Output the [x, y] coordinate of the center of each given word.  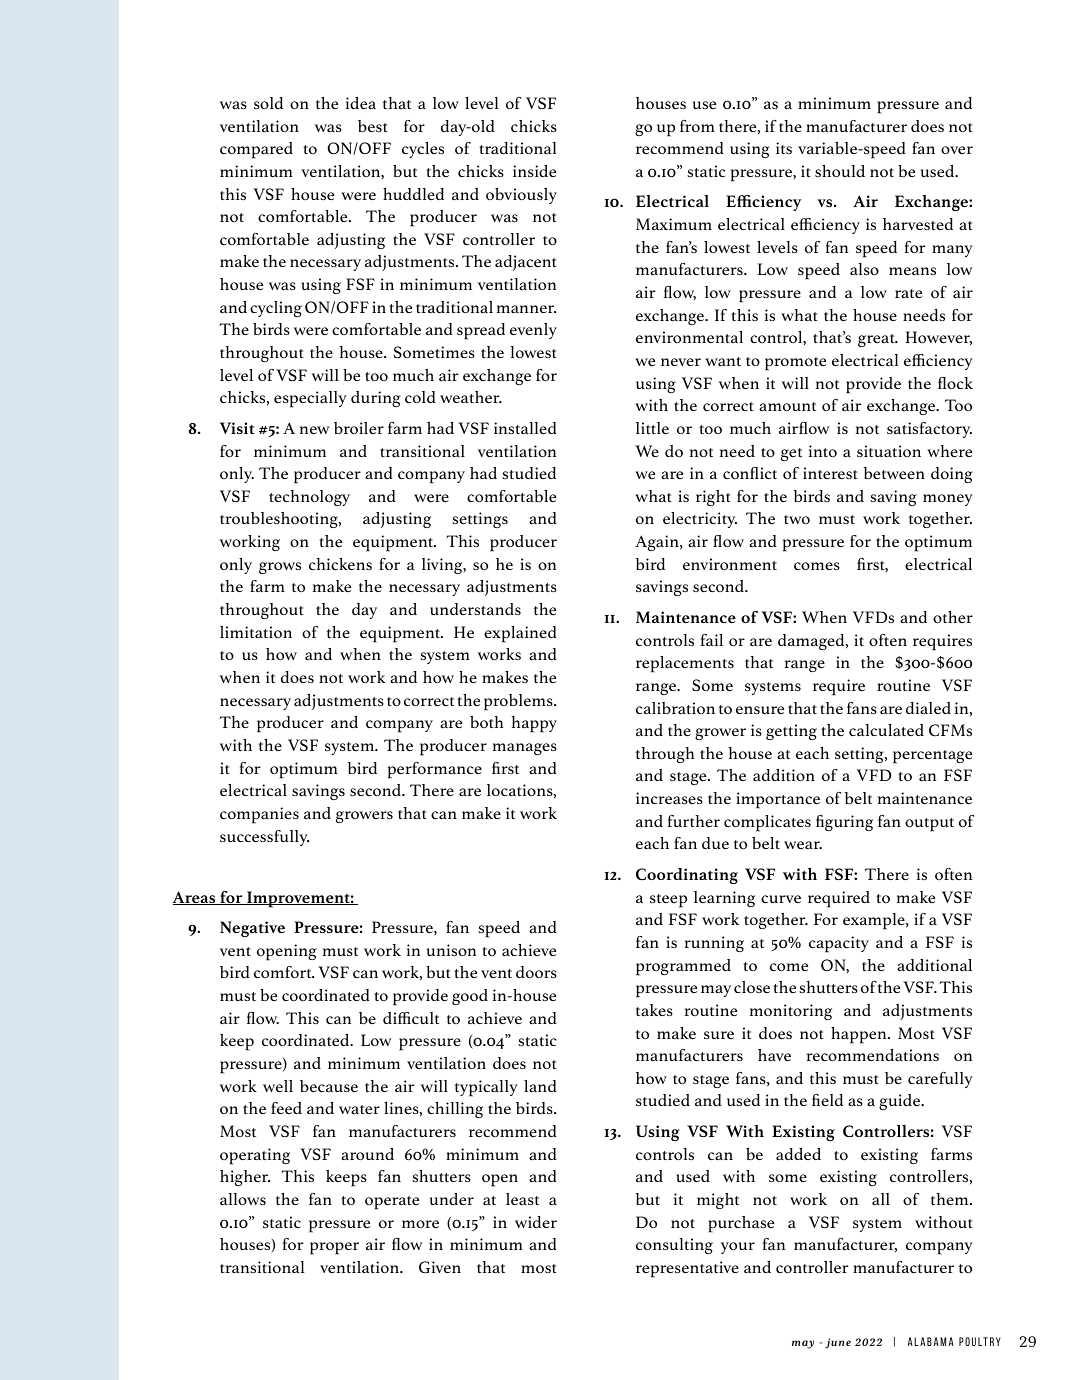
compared [256, 150]
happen [860, 1035]
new [315, 430]
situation [889, 451]
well [278, 1086]
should [840, 171]
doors [536, 972]
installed [525, 428]
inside [534, 171]
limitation [256, 632]
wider [536, 1222]
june [838, 1343]
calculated [886, 730]
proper [334, 1248]
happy [534, 724]
